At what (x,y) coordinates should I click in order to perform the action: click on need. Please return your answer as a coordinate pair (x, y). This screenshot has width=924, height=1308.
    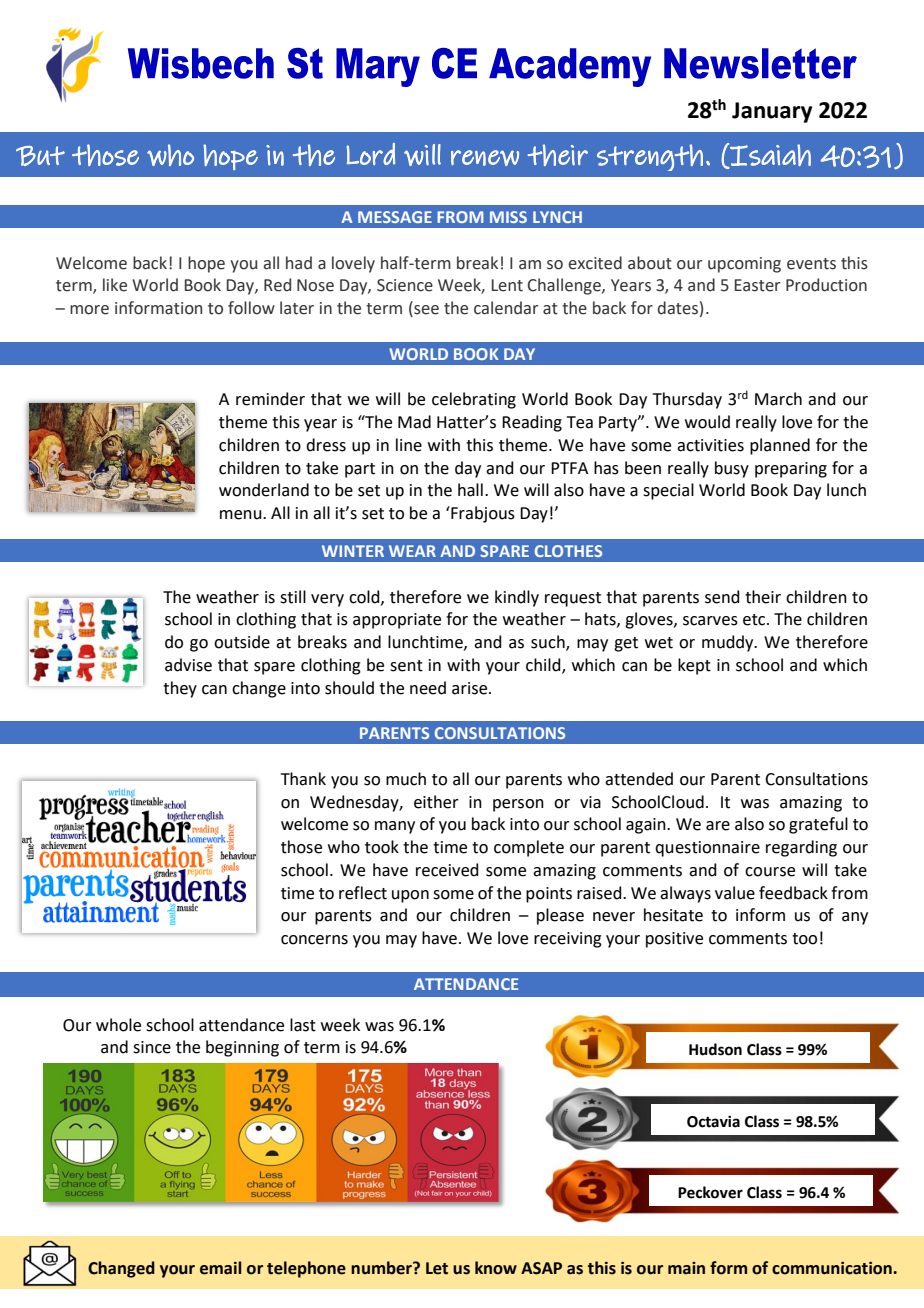
    Looking at the image, I should click on (428, 688).
